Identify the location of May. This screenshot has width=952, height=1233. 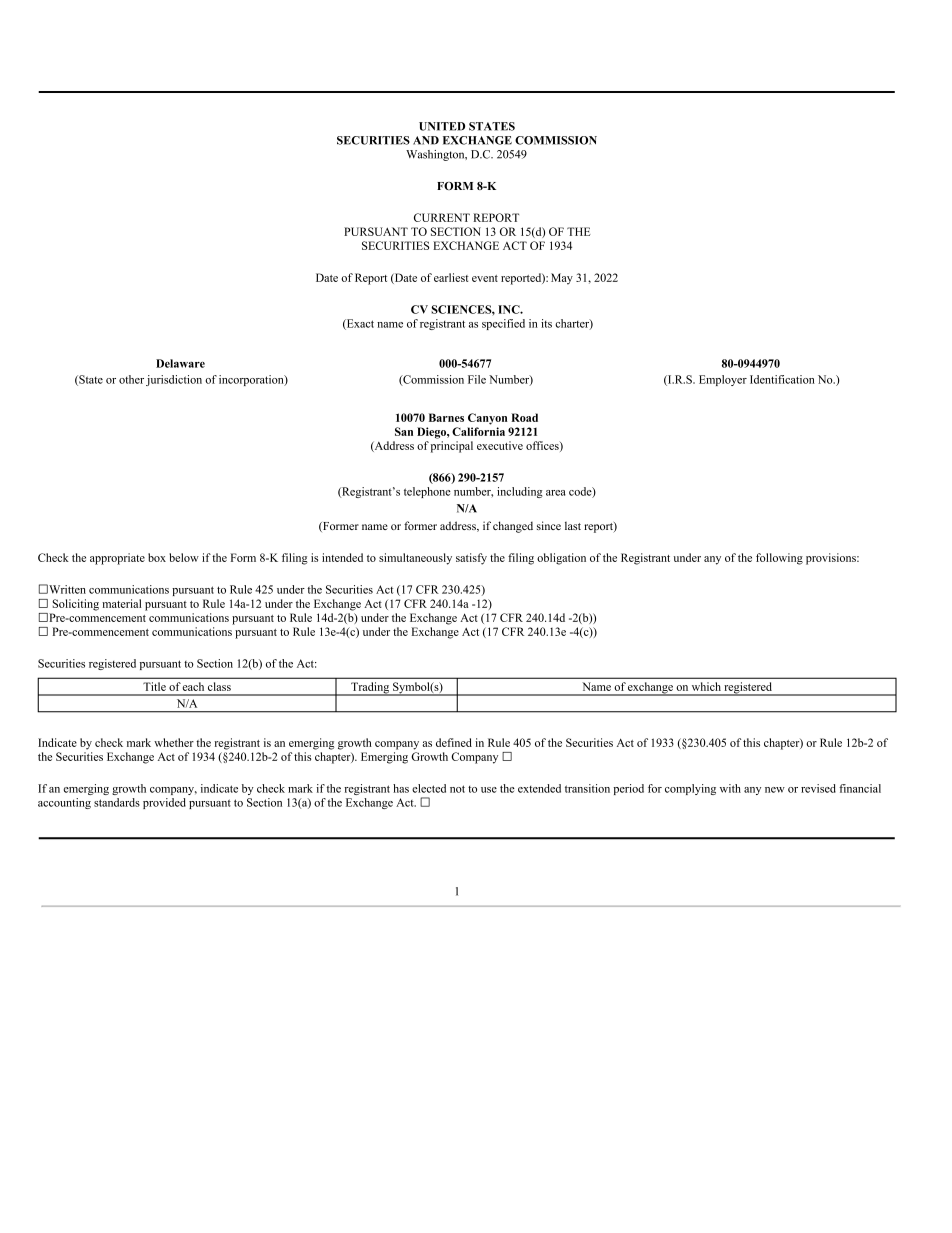
(562, 279).
